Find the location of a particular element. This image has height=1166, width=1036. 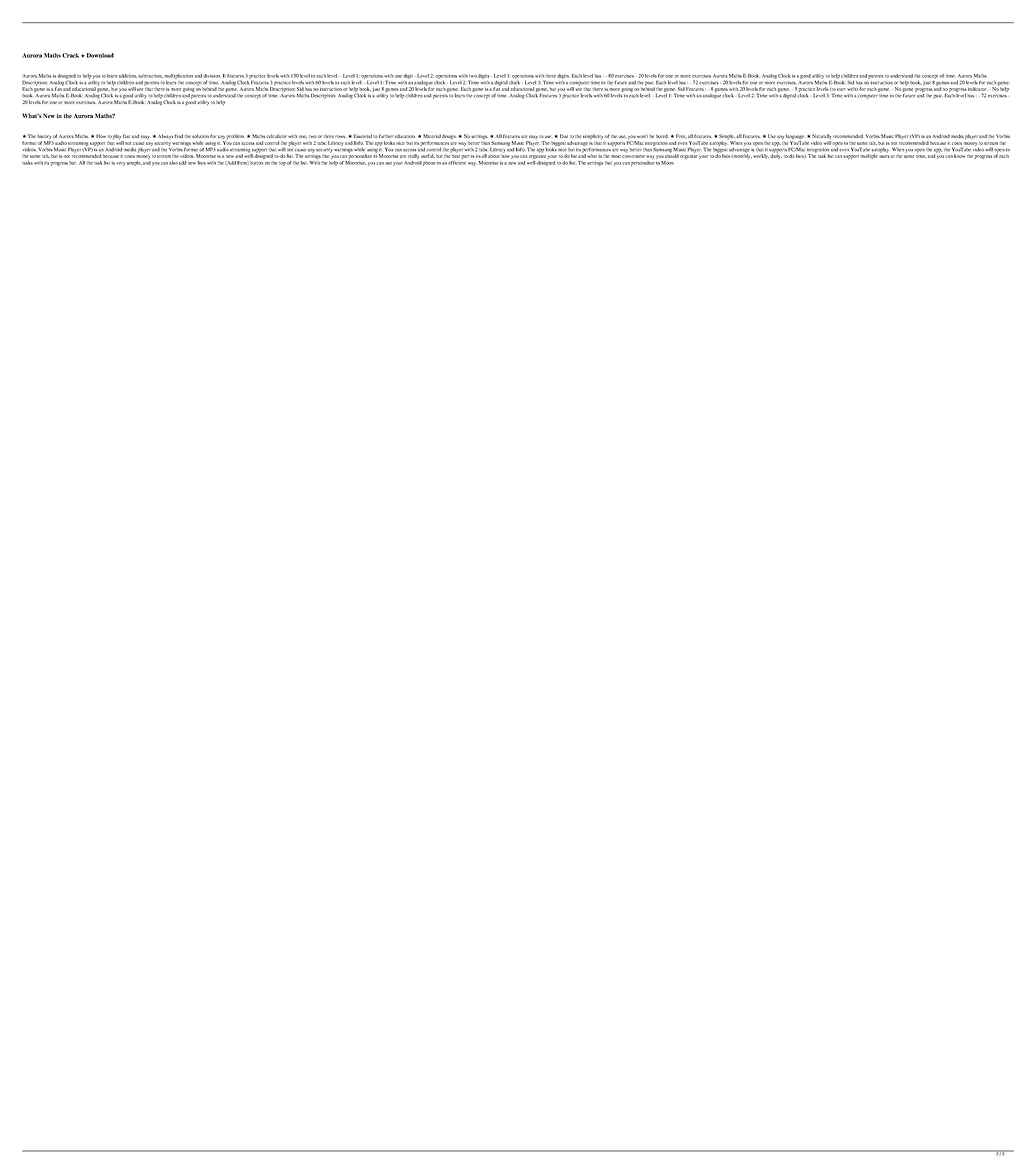

multiple is located at coordinates (869, 156).
